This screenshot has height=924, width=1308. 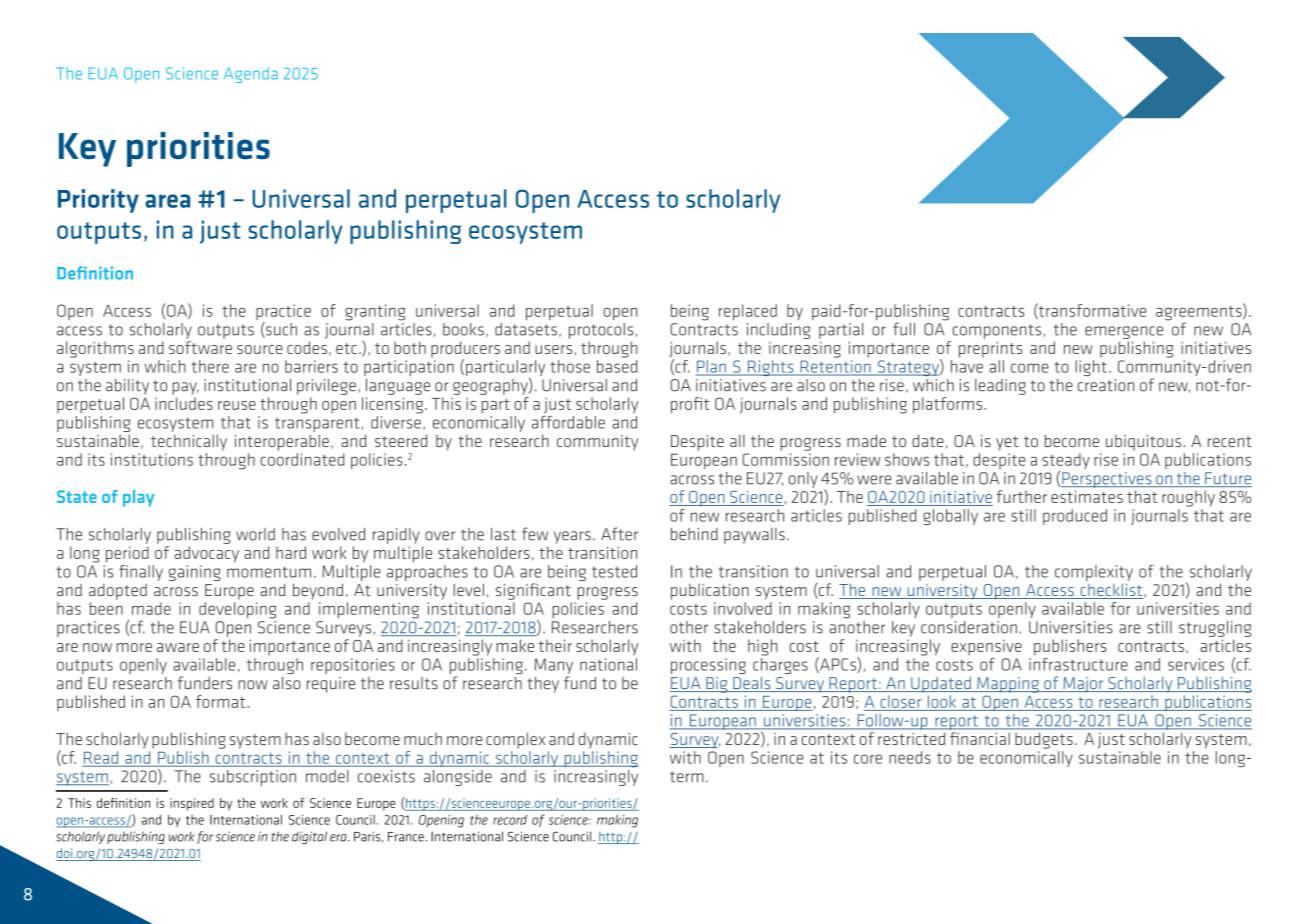 What do you see at coordinates (189, 442) in the screenshot?
I see `technically` at bounding box center [189, 442].
